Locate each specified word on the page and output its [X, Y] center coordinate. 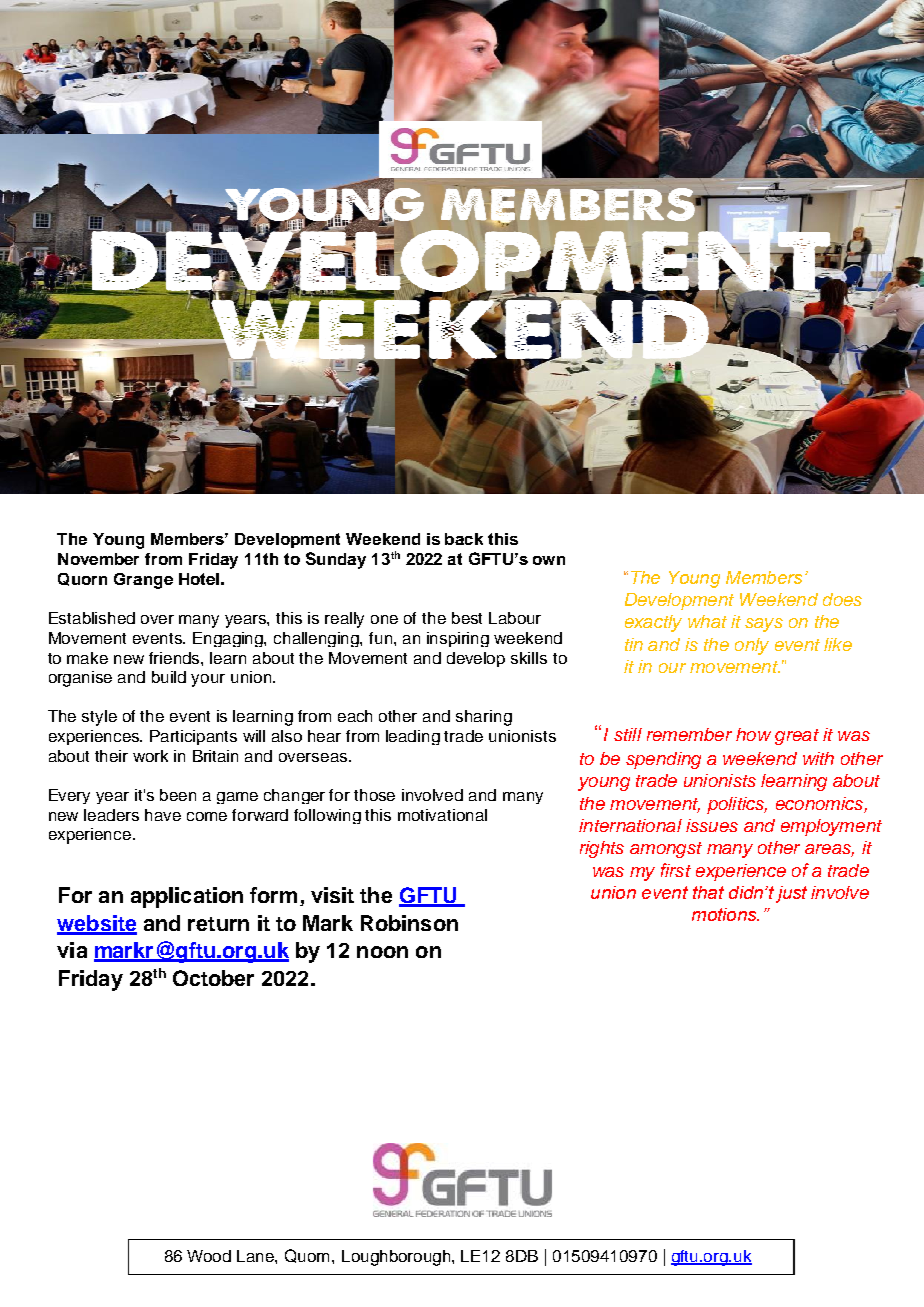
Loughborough [397, 1258]
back [464, 539]
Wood [209, 1256]
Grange [143, 581]
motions [725, 914]
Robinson [409, 923]
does [842, 599]
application [187, 897]
